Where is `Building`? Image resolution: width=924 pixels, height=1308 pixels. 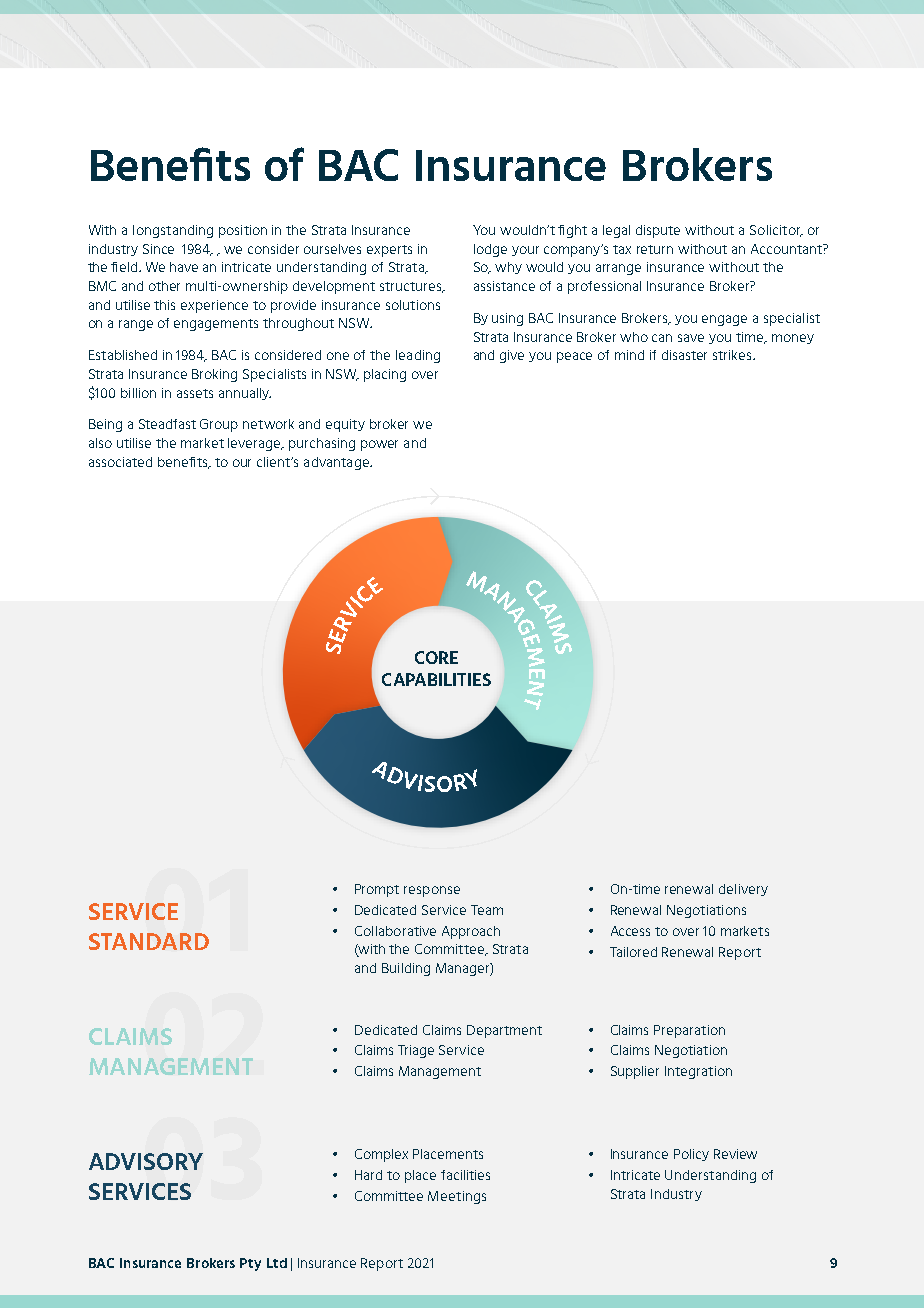
Building is located at coordinates (406, 969).
